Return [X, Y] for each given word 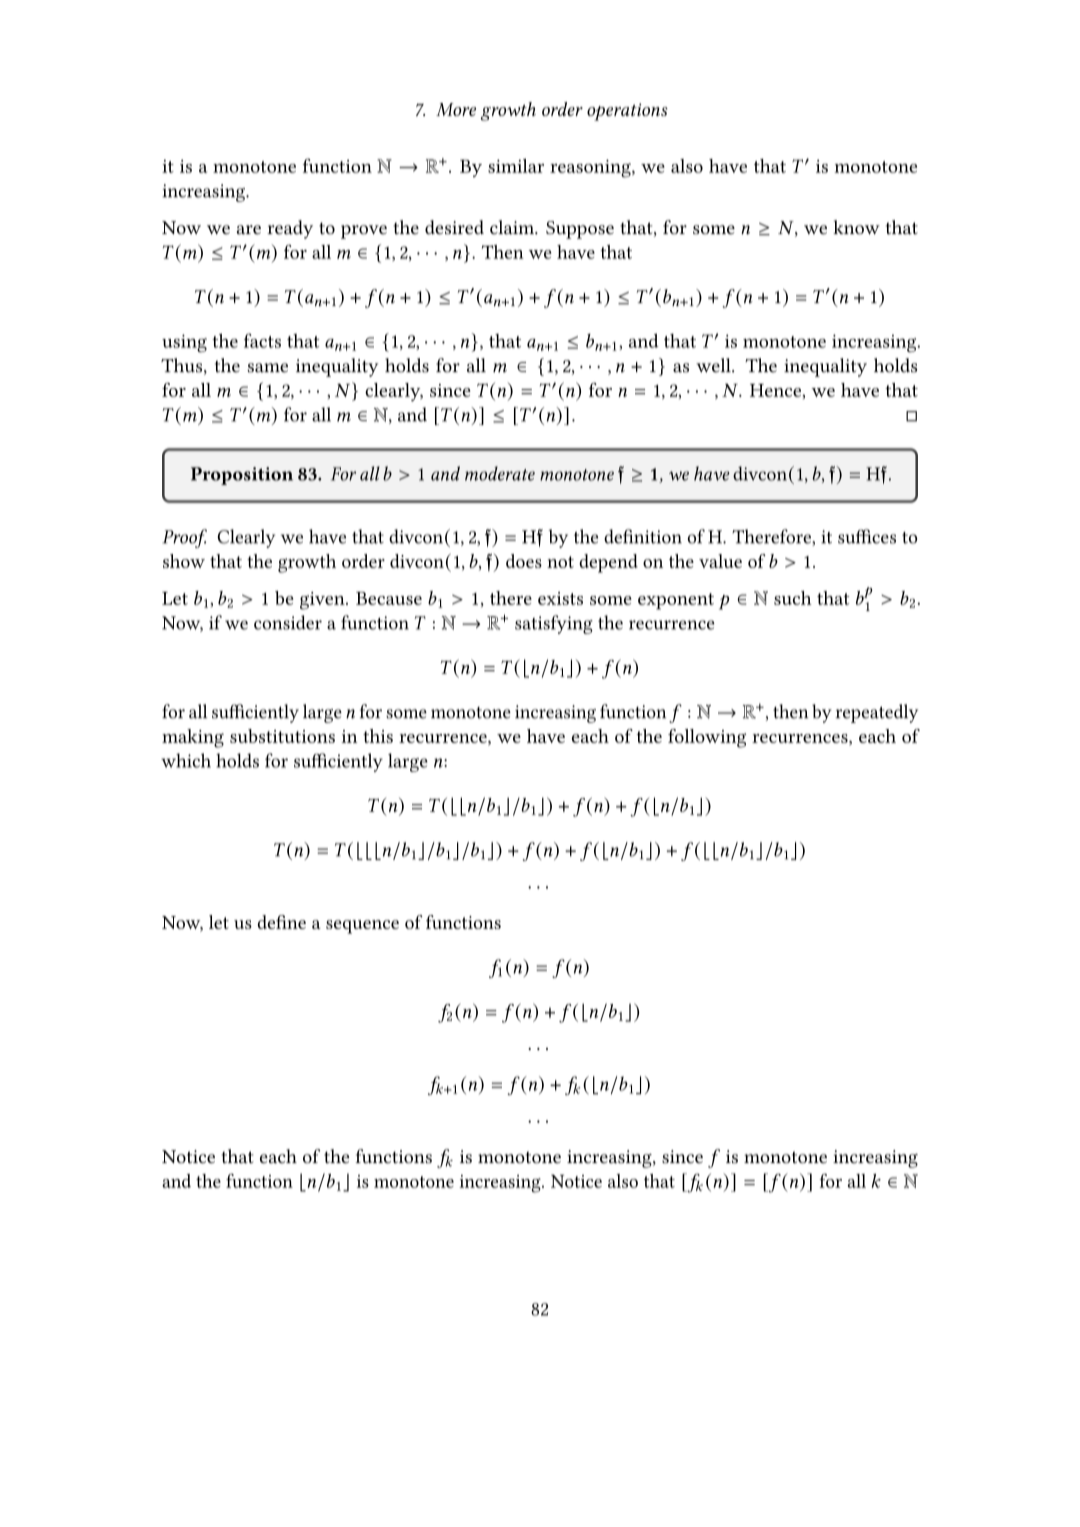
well [714, 365]
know [856, 227]
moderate [500, 473]
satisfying [554, 624]
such [793, 598]
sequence [362, 927]
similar [516, 166]
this [378, 736]
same [268, 368]
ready [290, 229]
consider [288, 622]
